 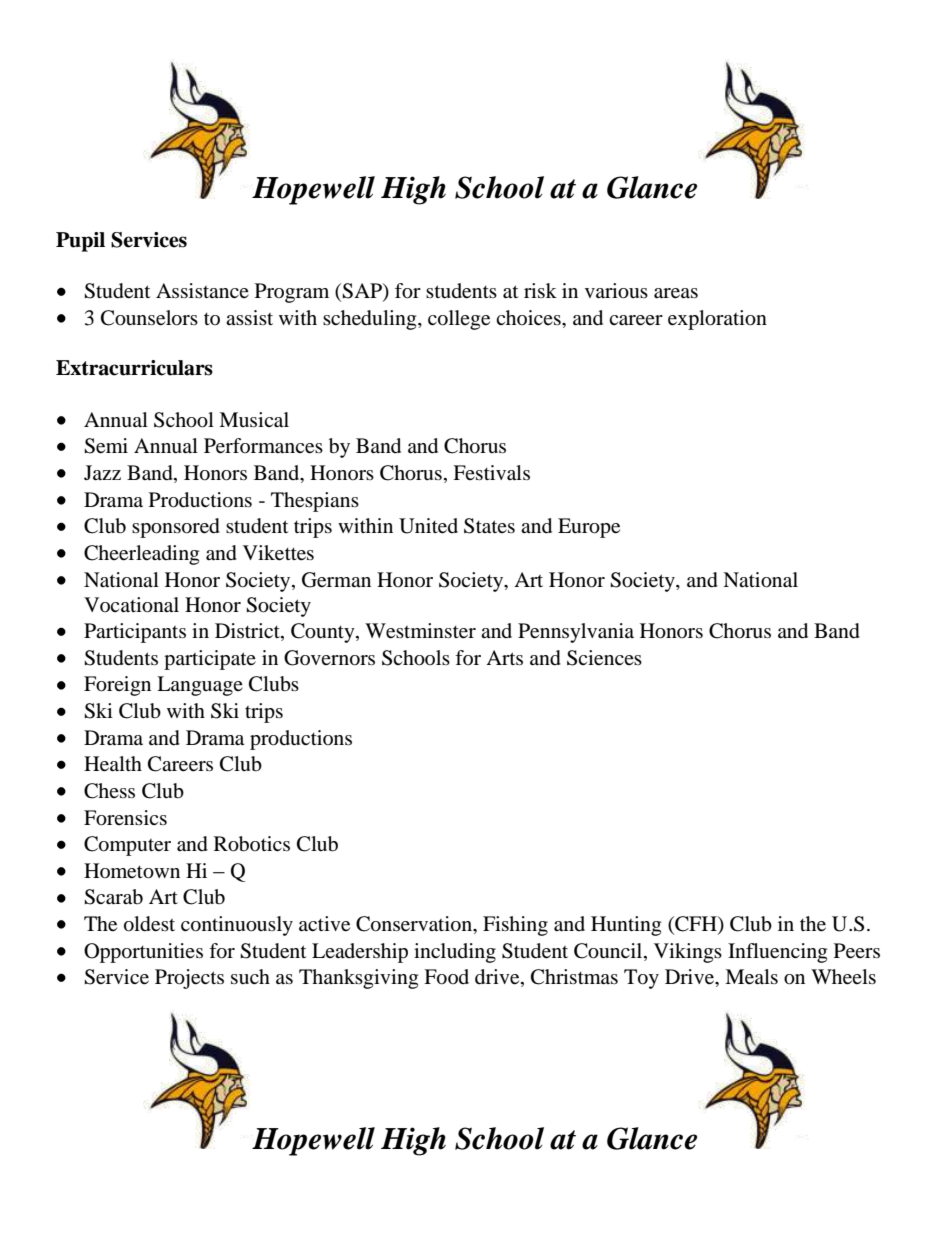 I want to click on Sciences, so click(x=604, y=658).
